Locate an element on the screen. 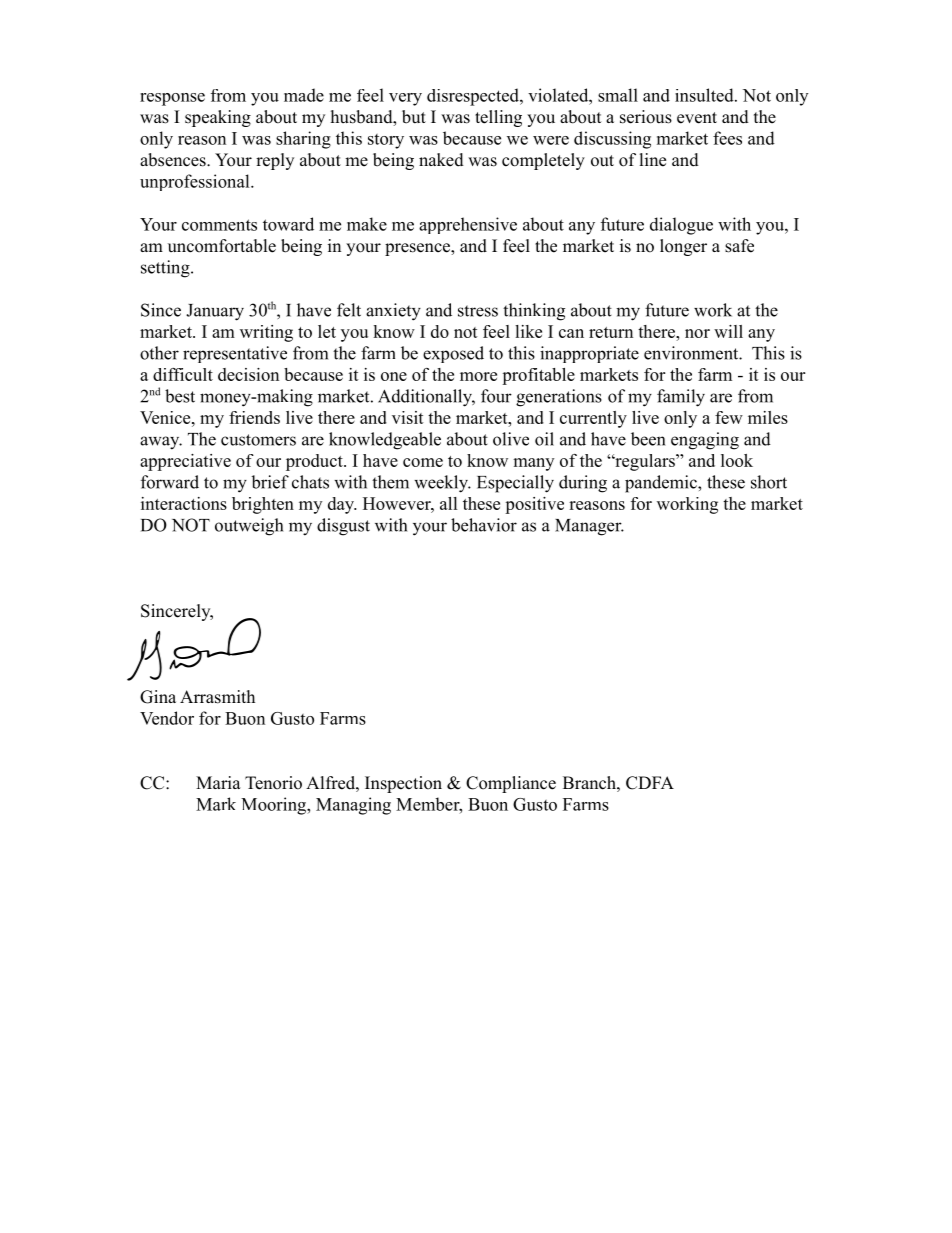 The image size is (952, 1233). family is located at coordinates (681, 398).
